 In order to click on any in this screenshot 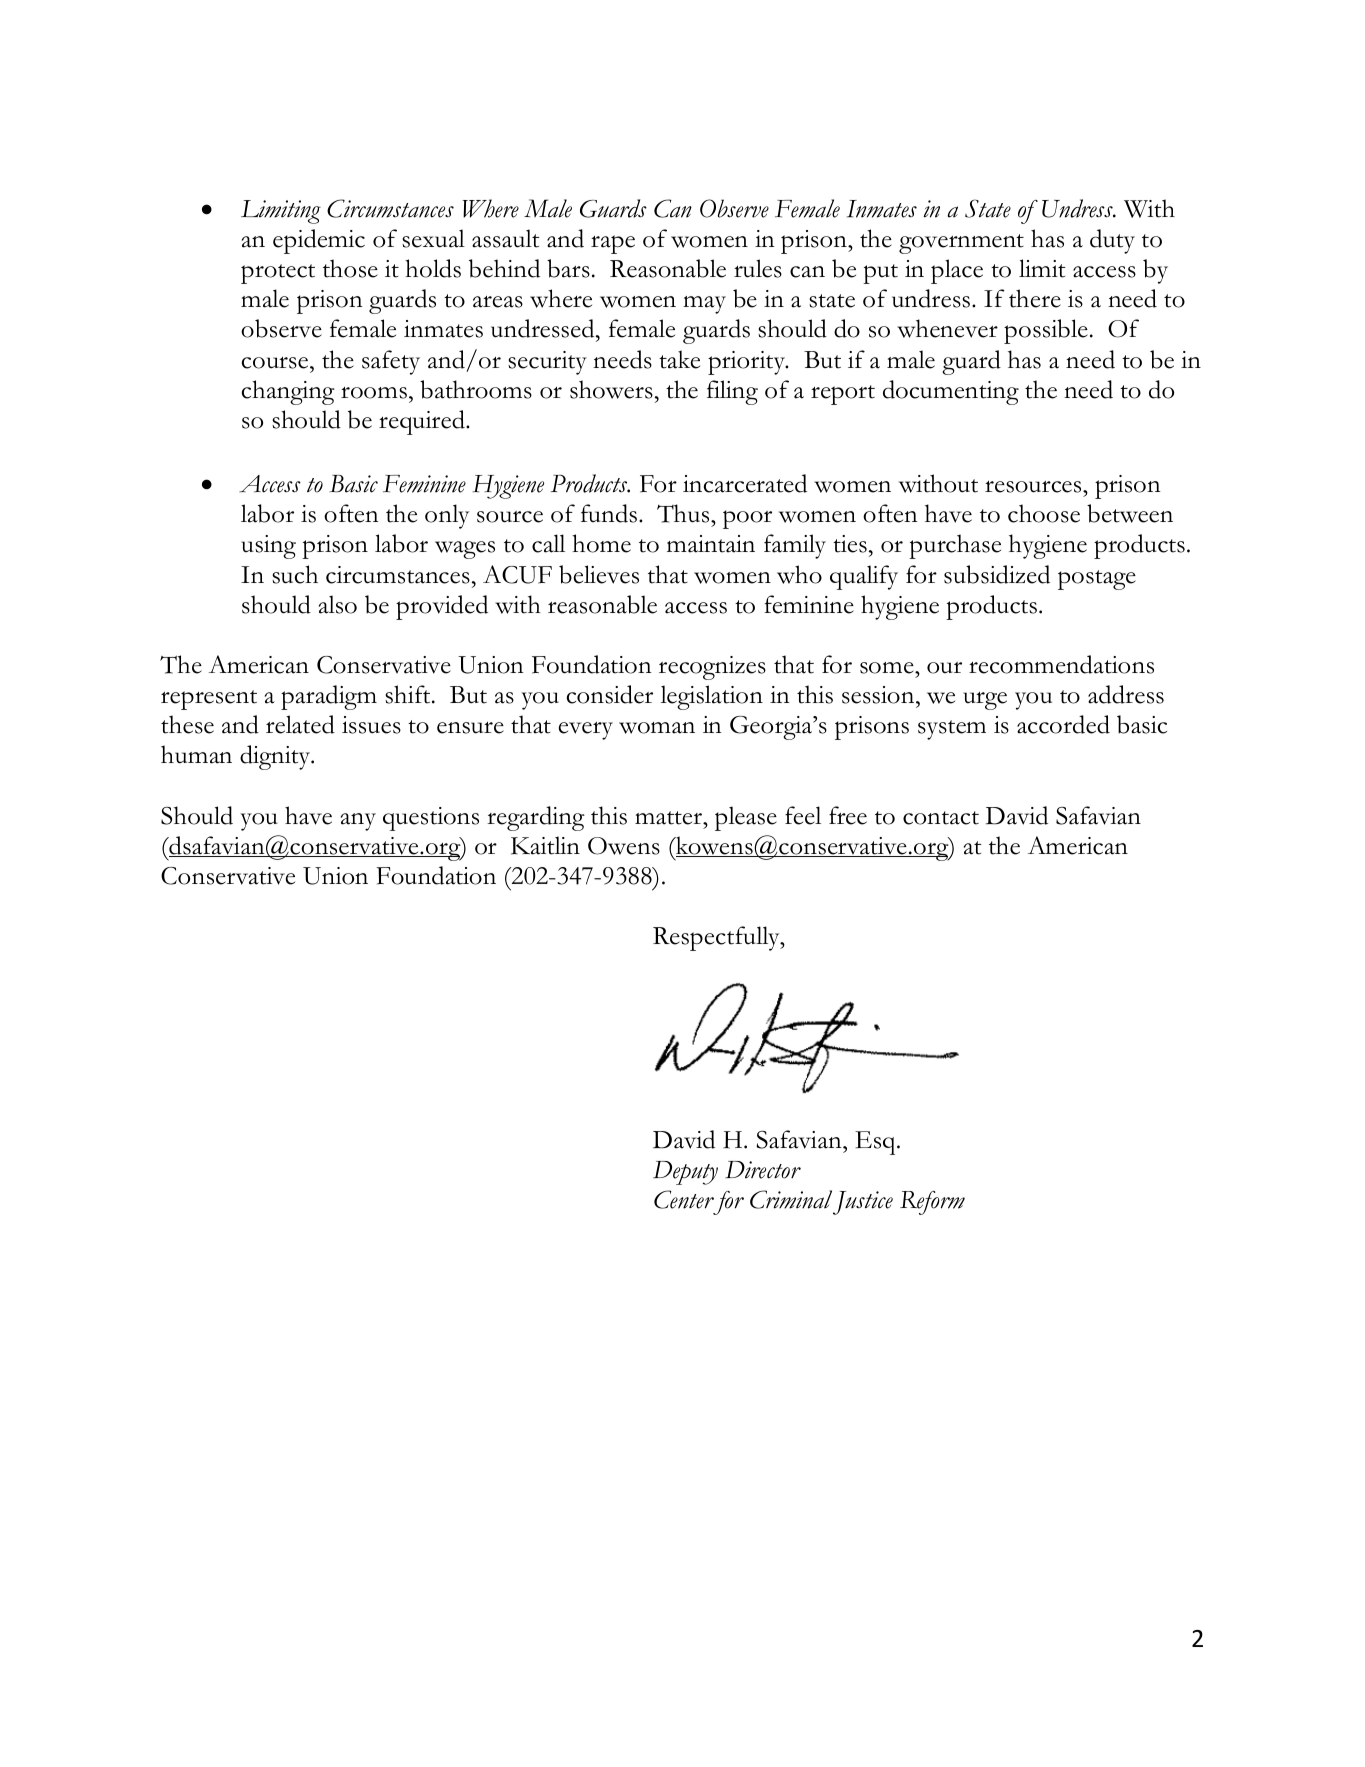, I will do `click(358, 822)`.
